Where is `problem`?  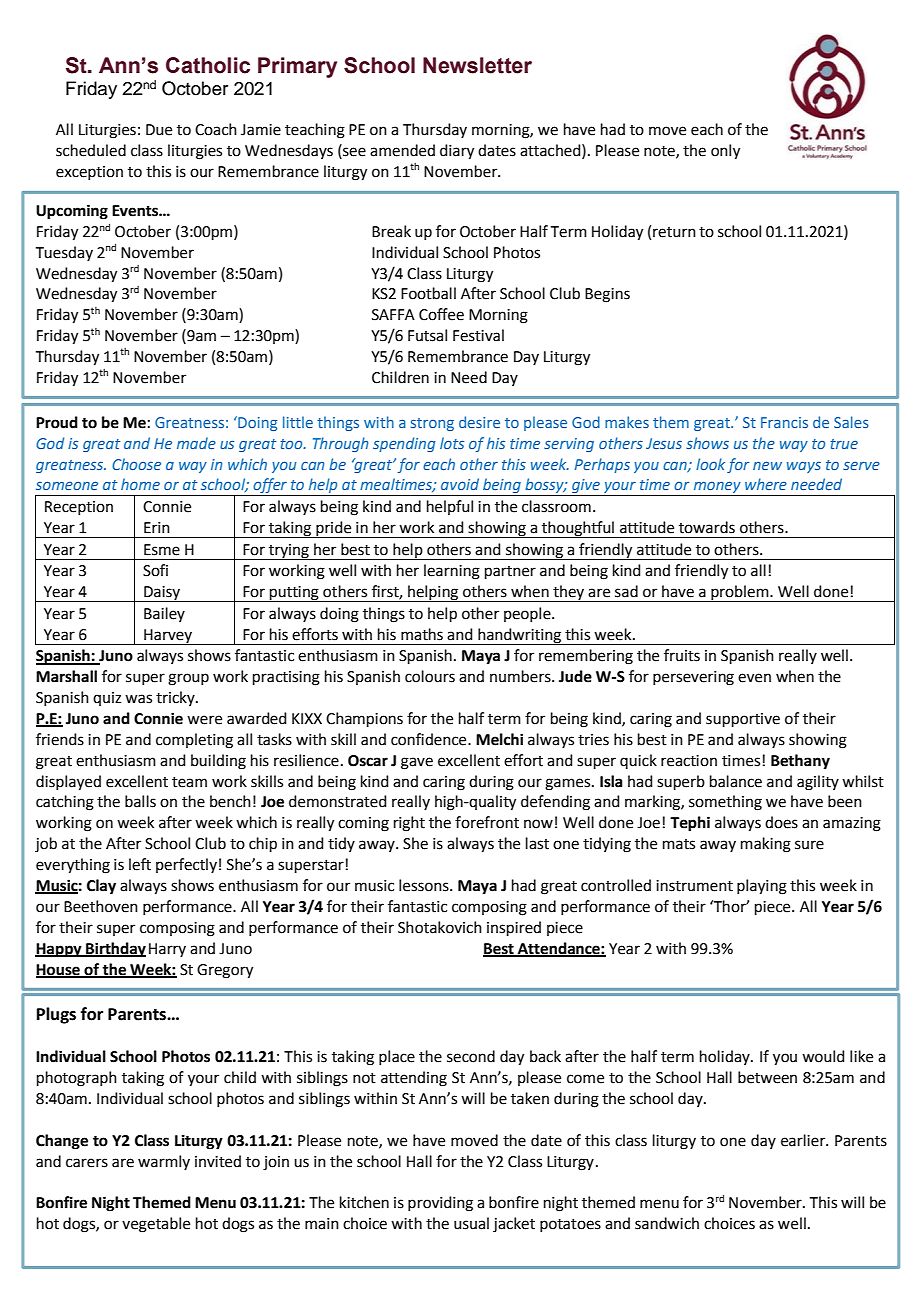 problem is located at coordinates (740, 593).
